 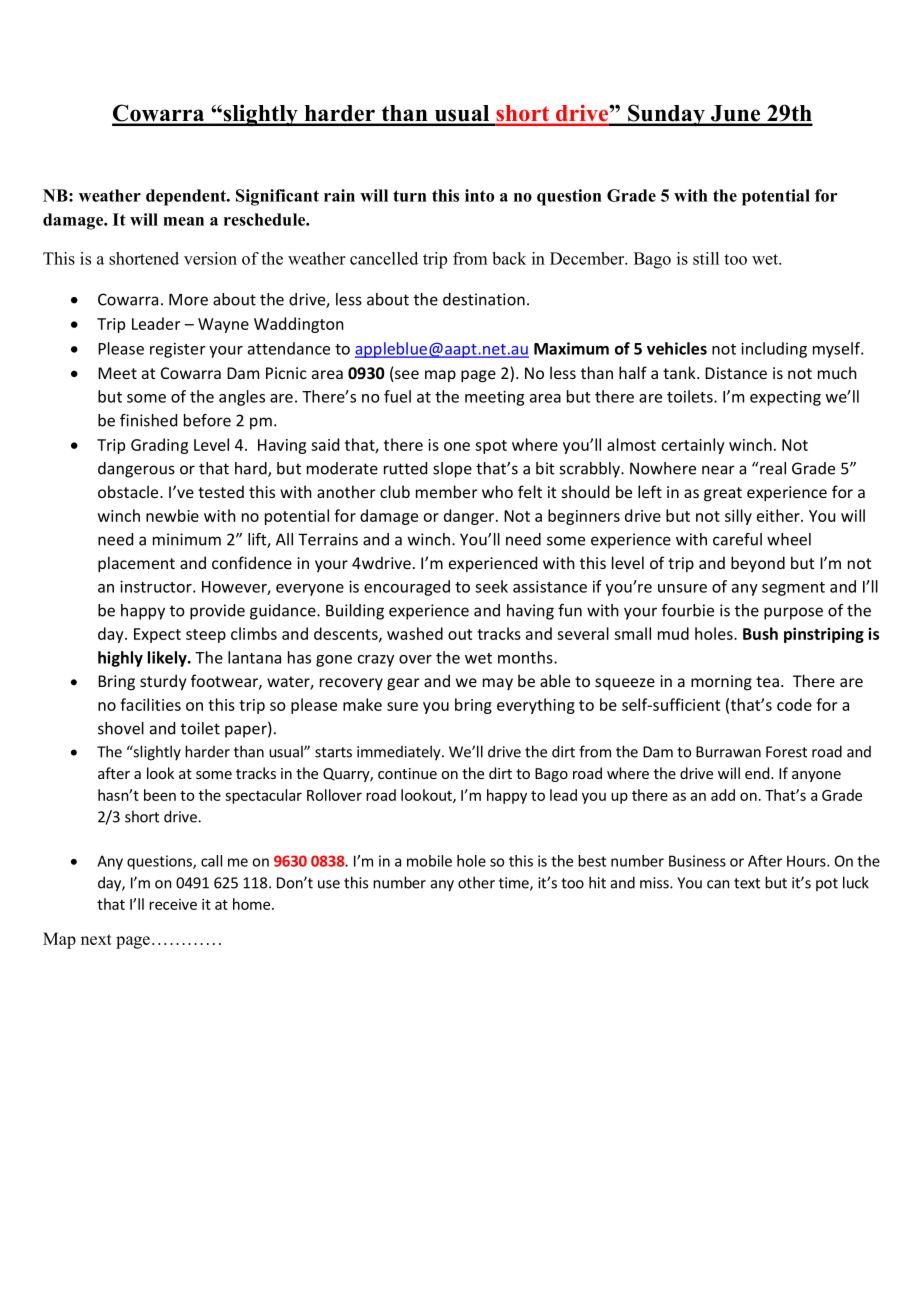 What do you see at coordinates (526, 657) in the image?
I see `months` at bounding box center [526, 657].
